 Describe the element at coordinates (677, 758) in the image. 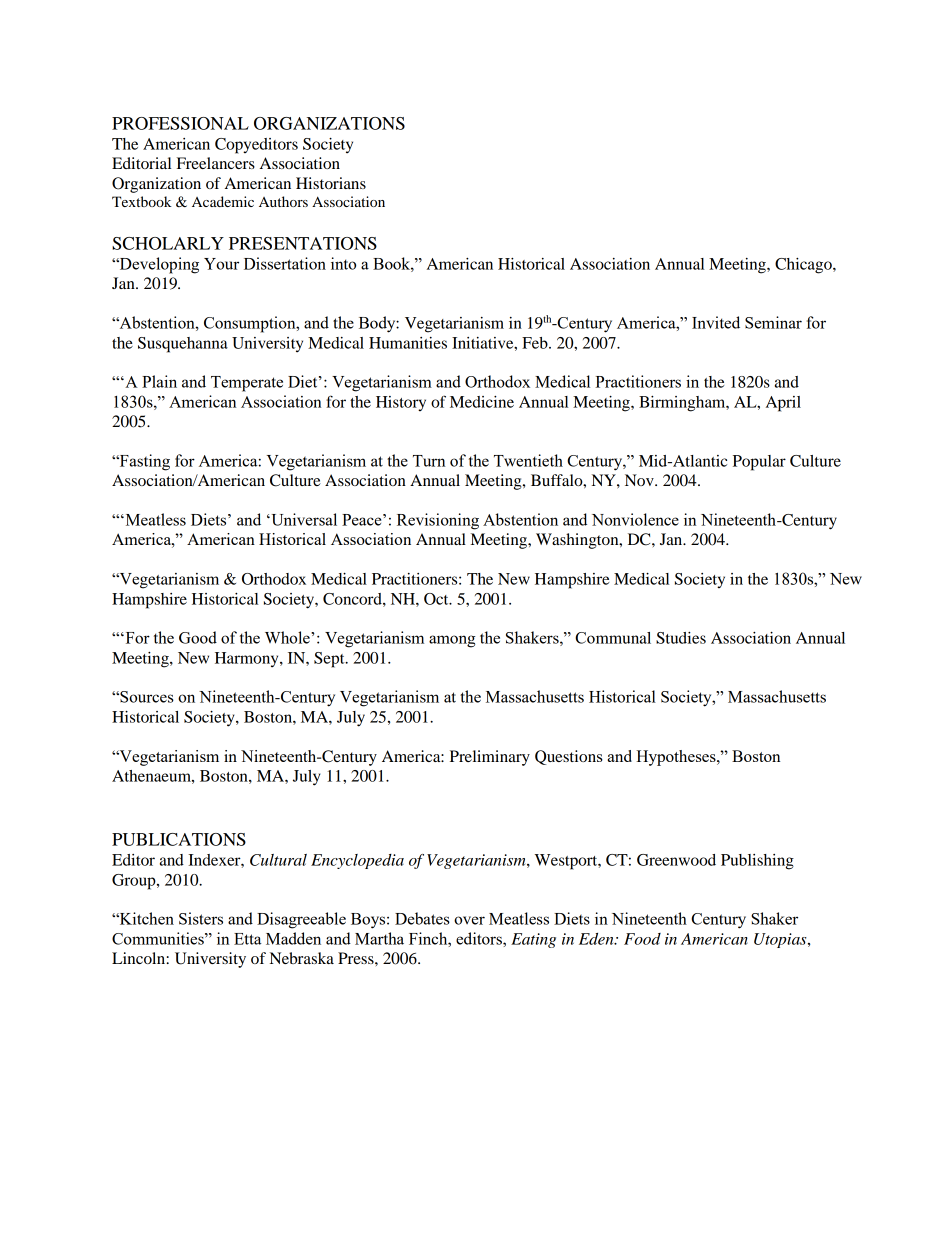

I see `Hypotheses` at that location.
